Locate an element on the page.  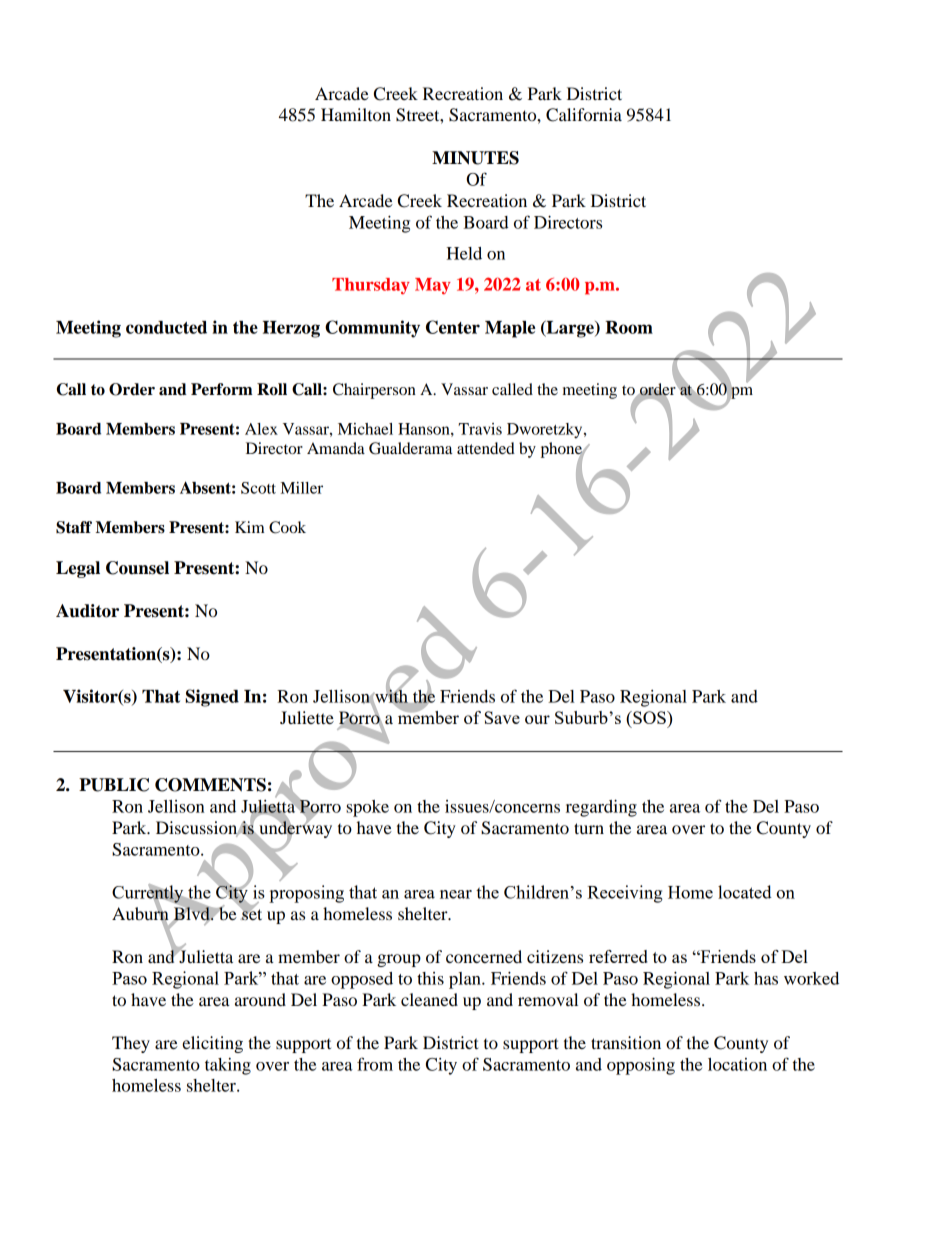
Save is located at coordinates (502, 717).
